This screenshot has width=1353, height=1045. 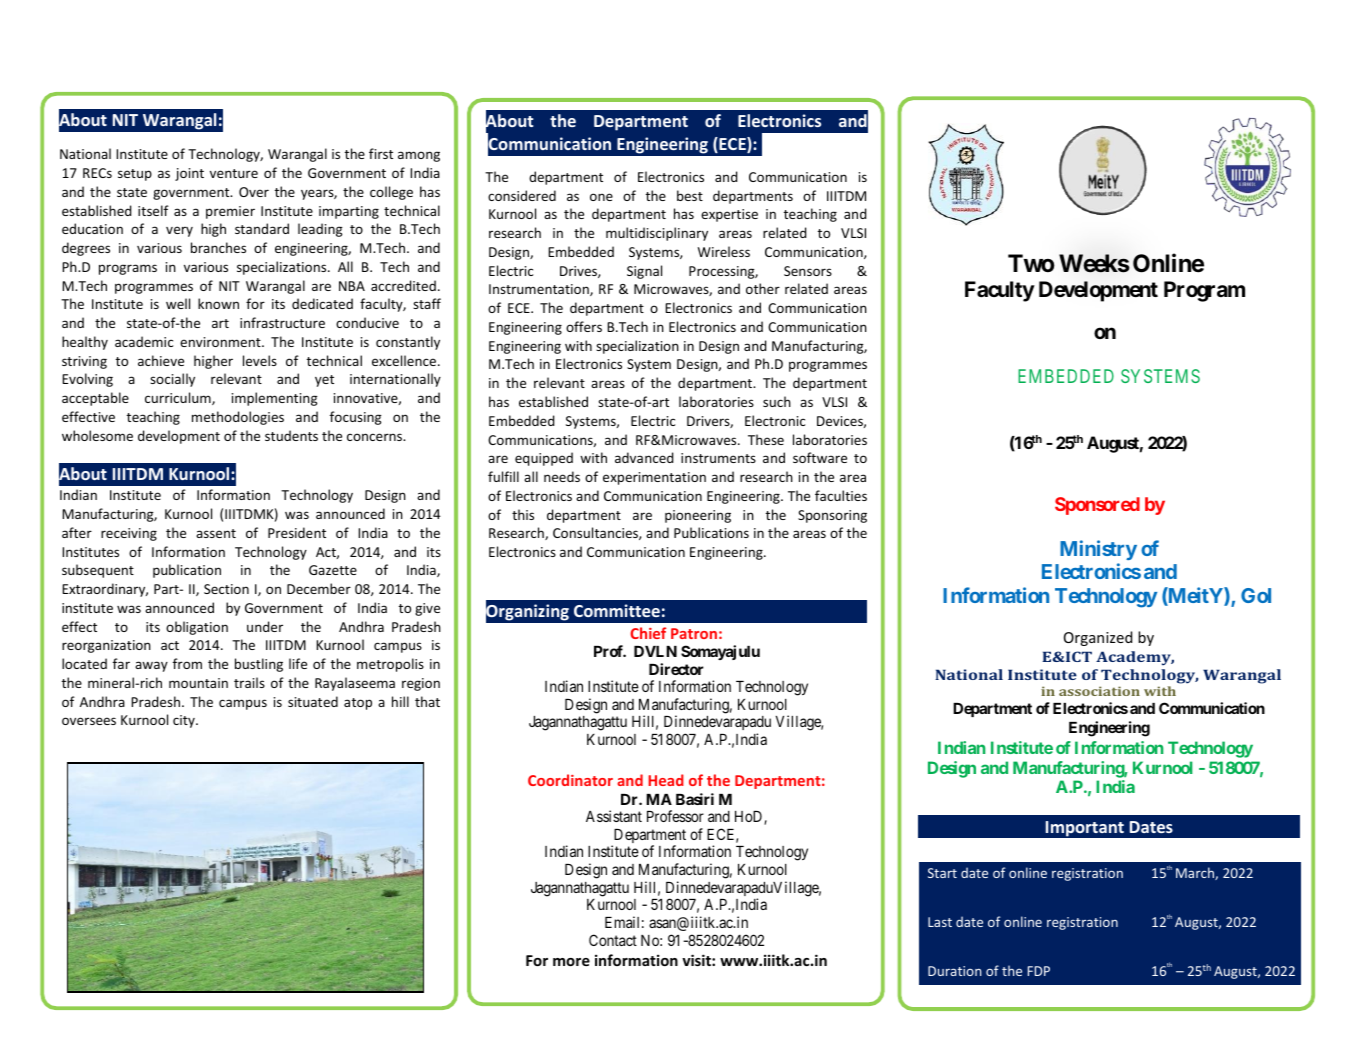 What do you see at coordinates (1098, 550) in the screenshot?
I see `Ministry` at bounding box center [1098, 550].
